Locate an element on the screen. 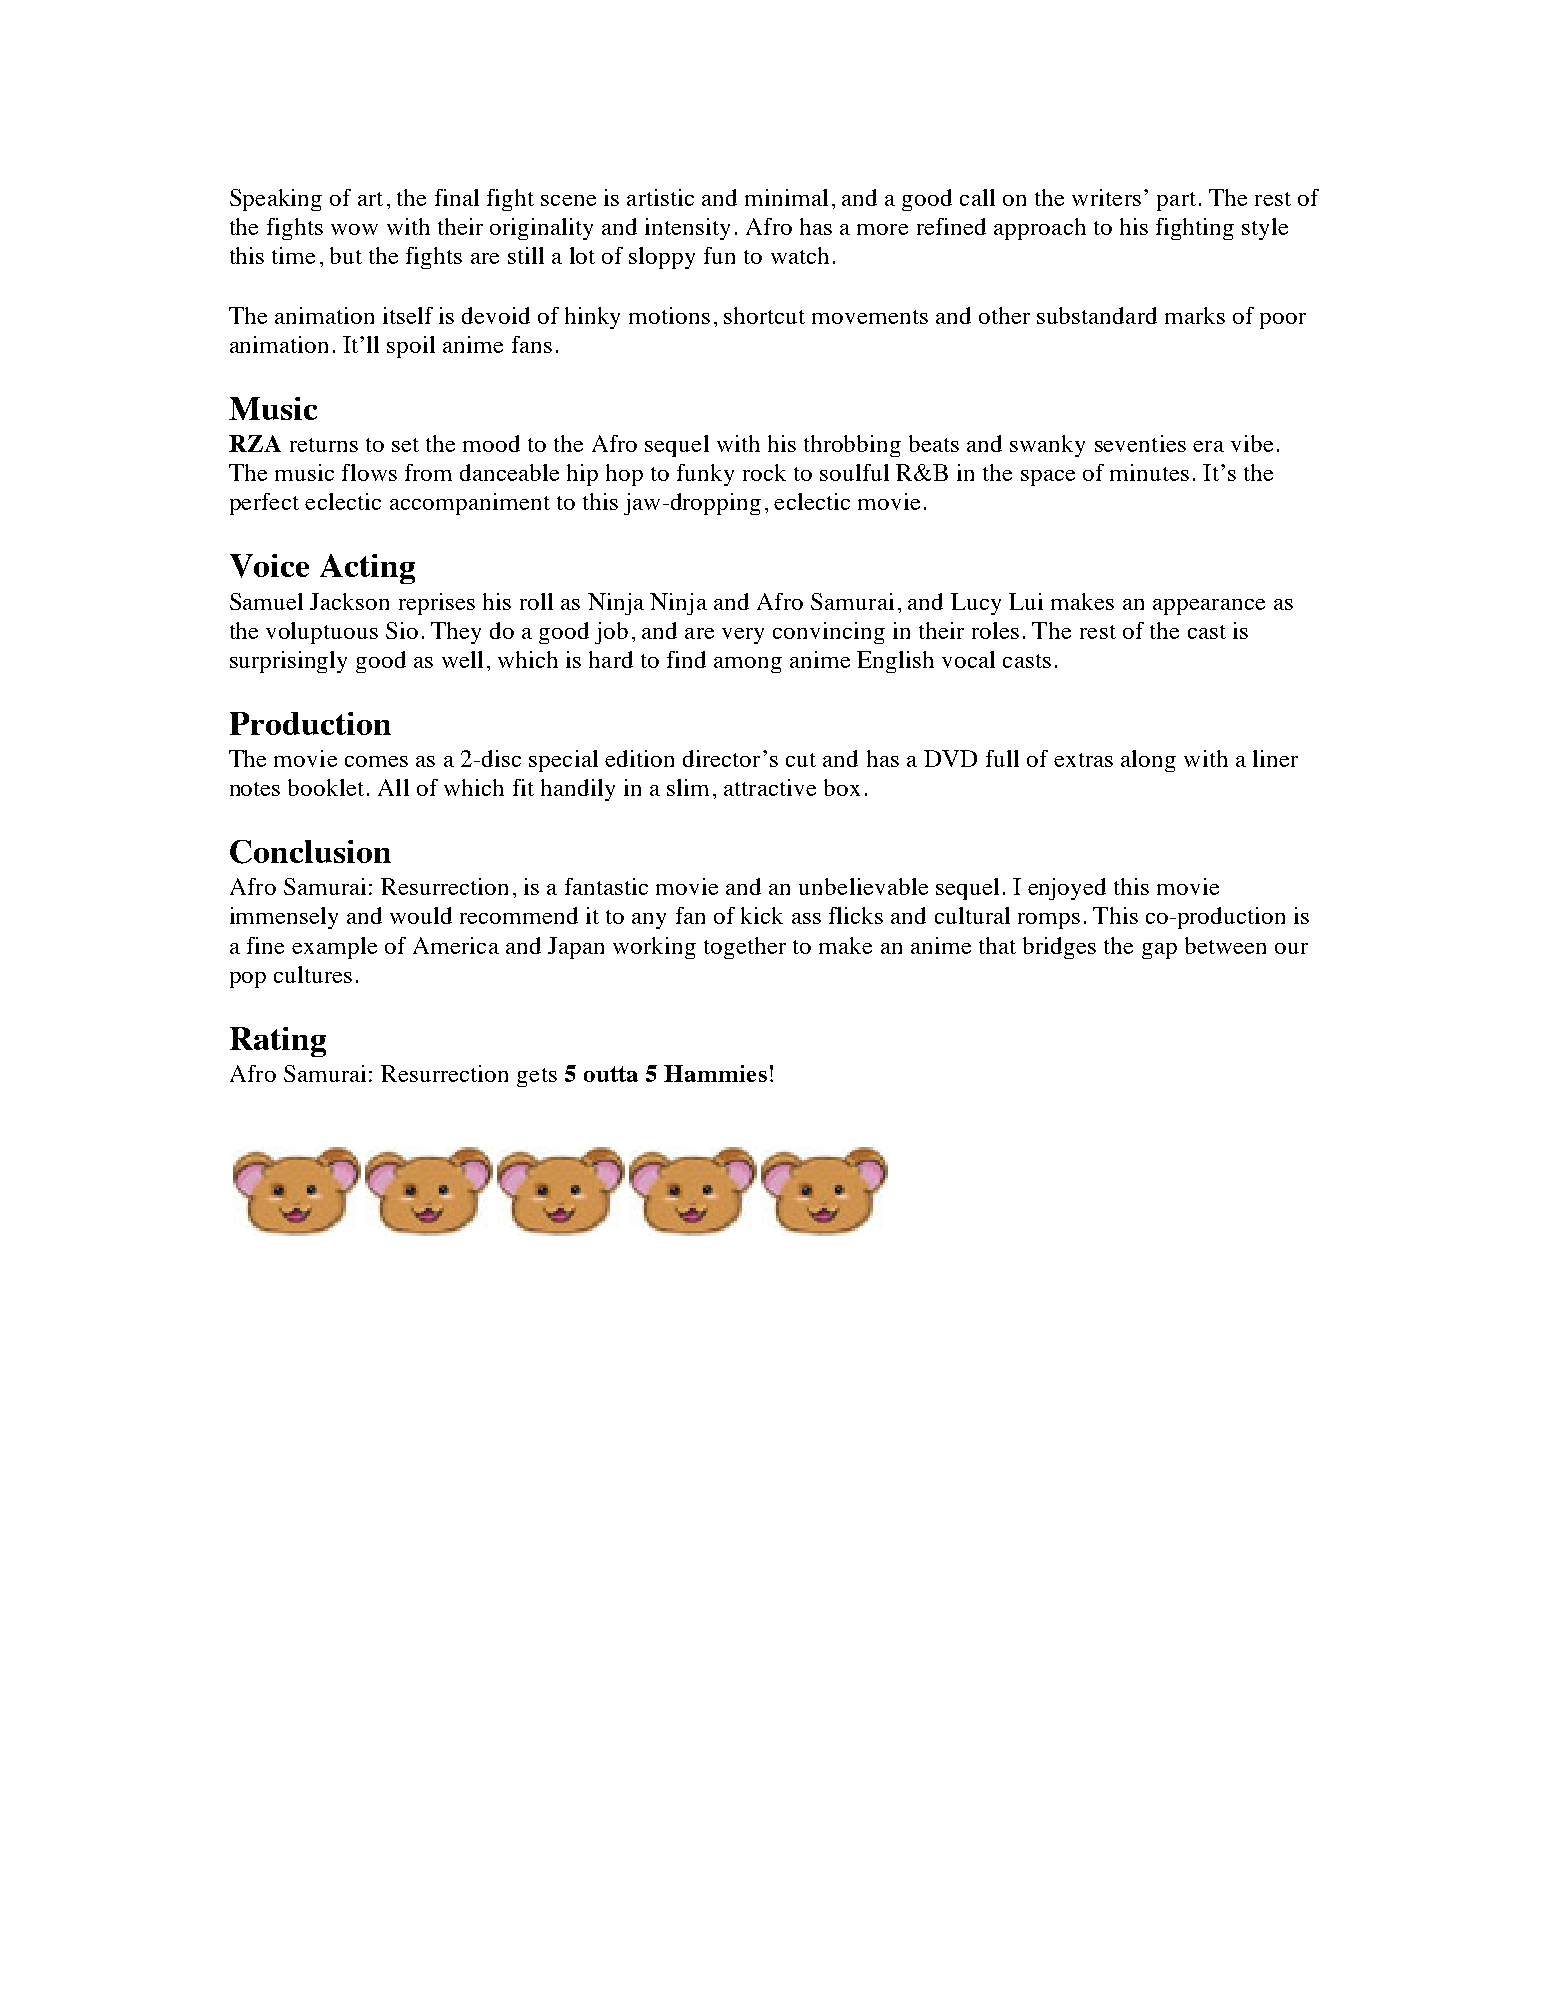 This screenshot has height=2009, width=1552. minutes is located at coordinates (1149, 472).
